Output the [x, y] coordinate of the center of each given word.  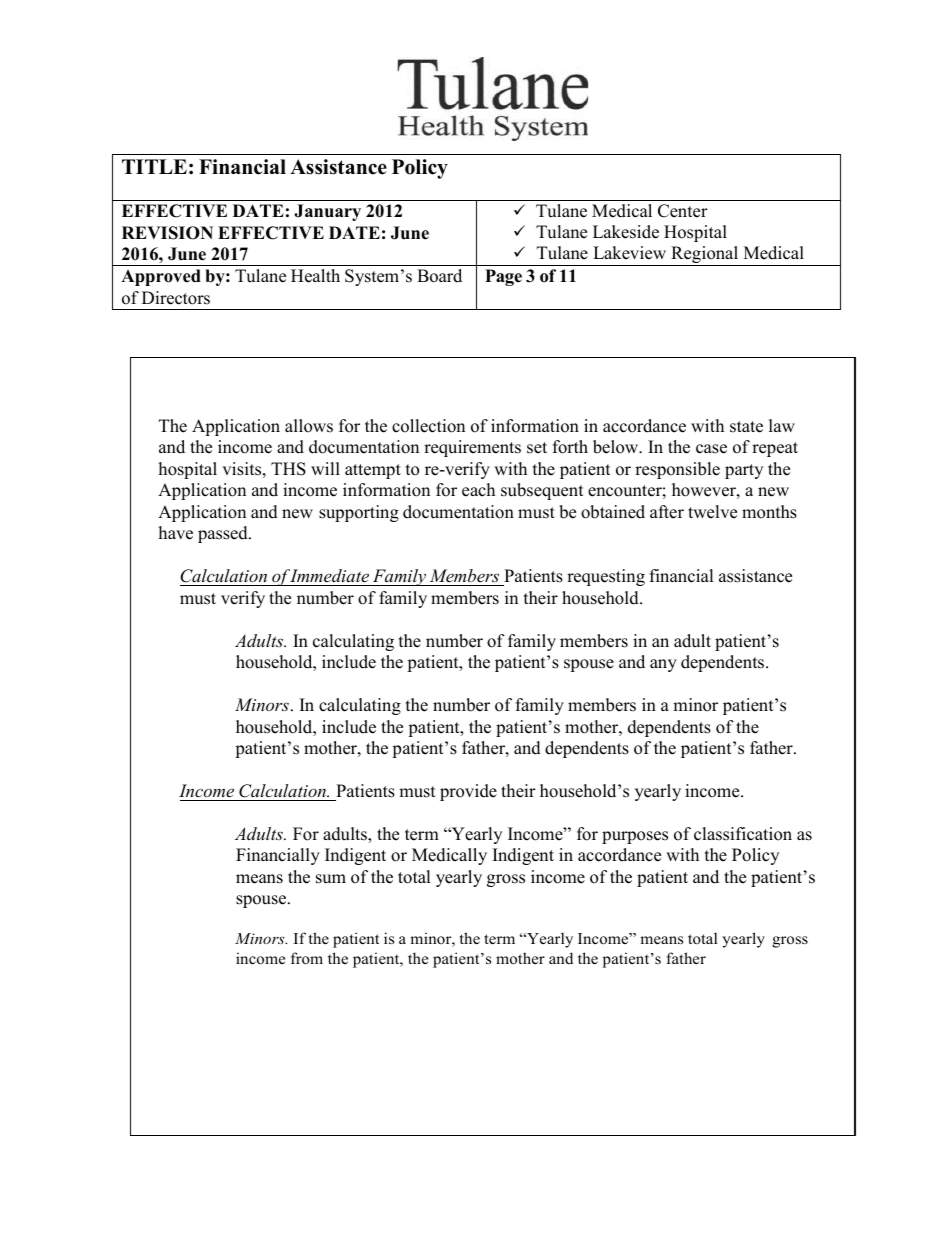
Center [683, 211]
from [307, 958]
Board [439, 276]
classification [743, 834]
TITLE [154, 166]
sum [331, 879]
